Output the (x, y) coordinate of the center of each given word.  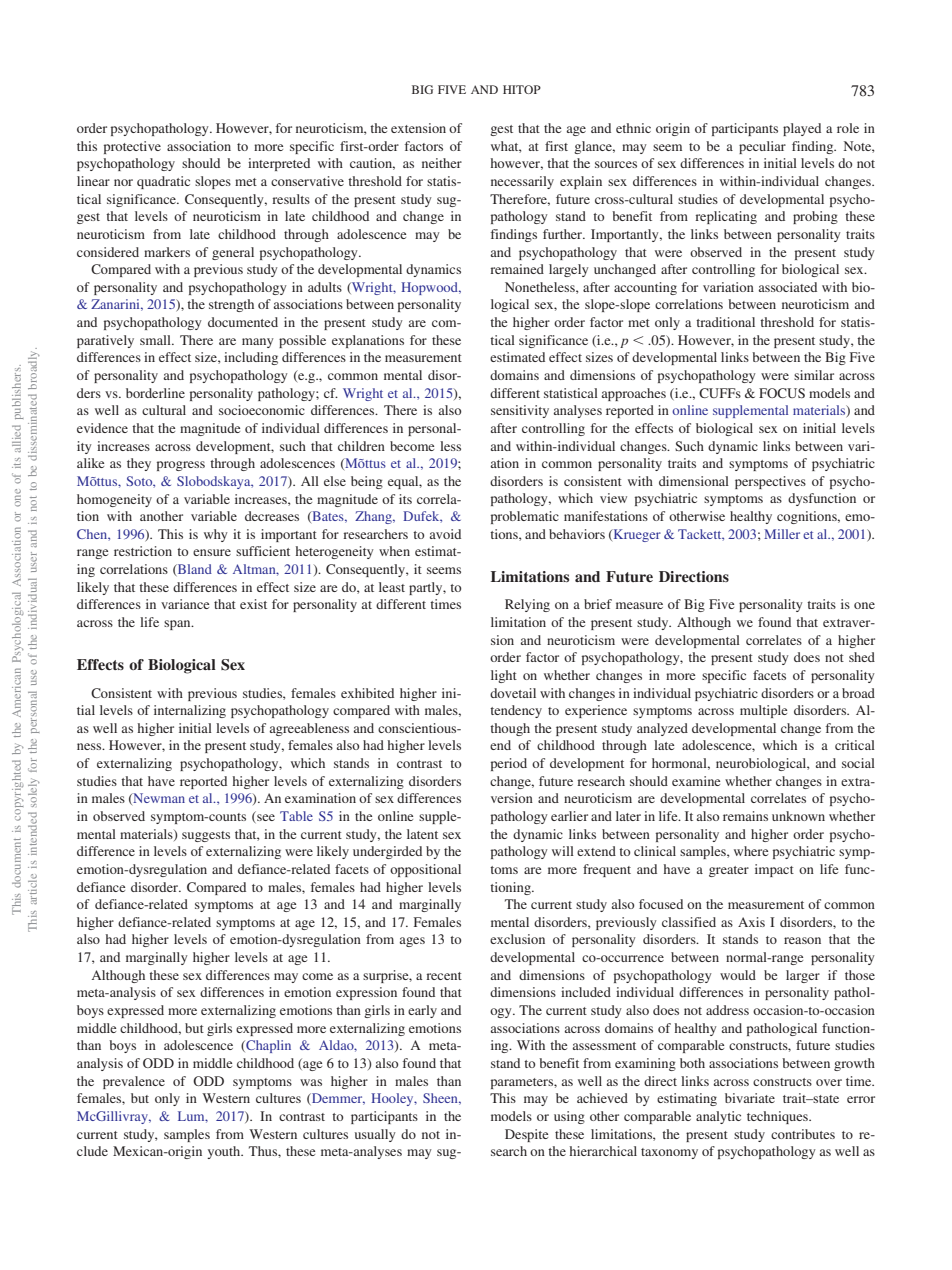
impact (774, 870)
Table (296, 816)
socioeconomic (262, 410)
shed (862, 657)
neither (442, 163)
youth (225, 1152)
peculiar (762, 147)
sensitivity (520, 411)
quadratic (163, 182)
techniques (778, 1117)
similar (814, 375)
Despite (526, 1135)
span (178, 625)
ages (412, 942)
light (504, 676)
